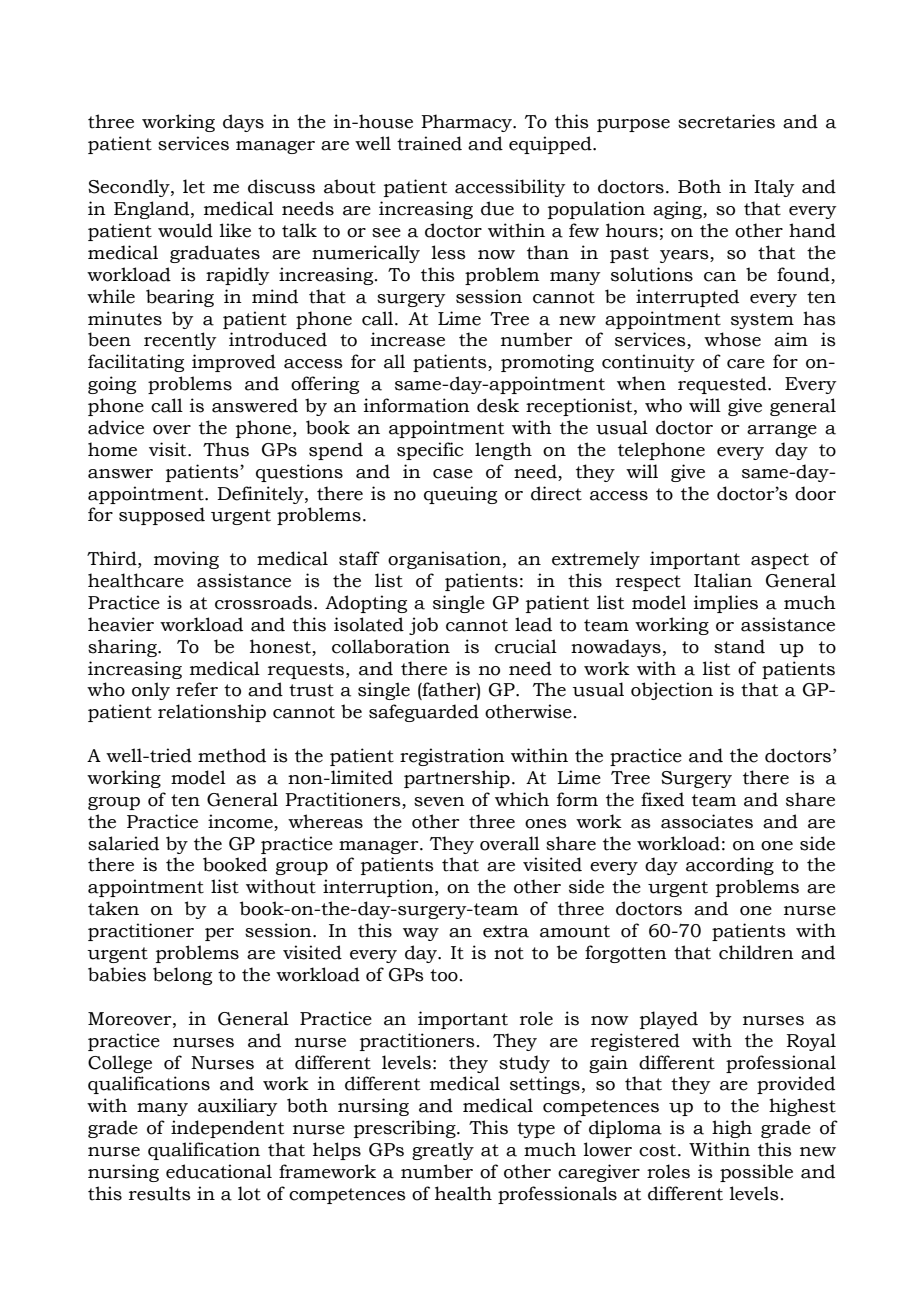  What do you see at coordinates (707, 821) in the image?
I see `associates` at bounding box center [707, 821].
